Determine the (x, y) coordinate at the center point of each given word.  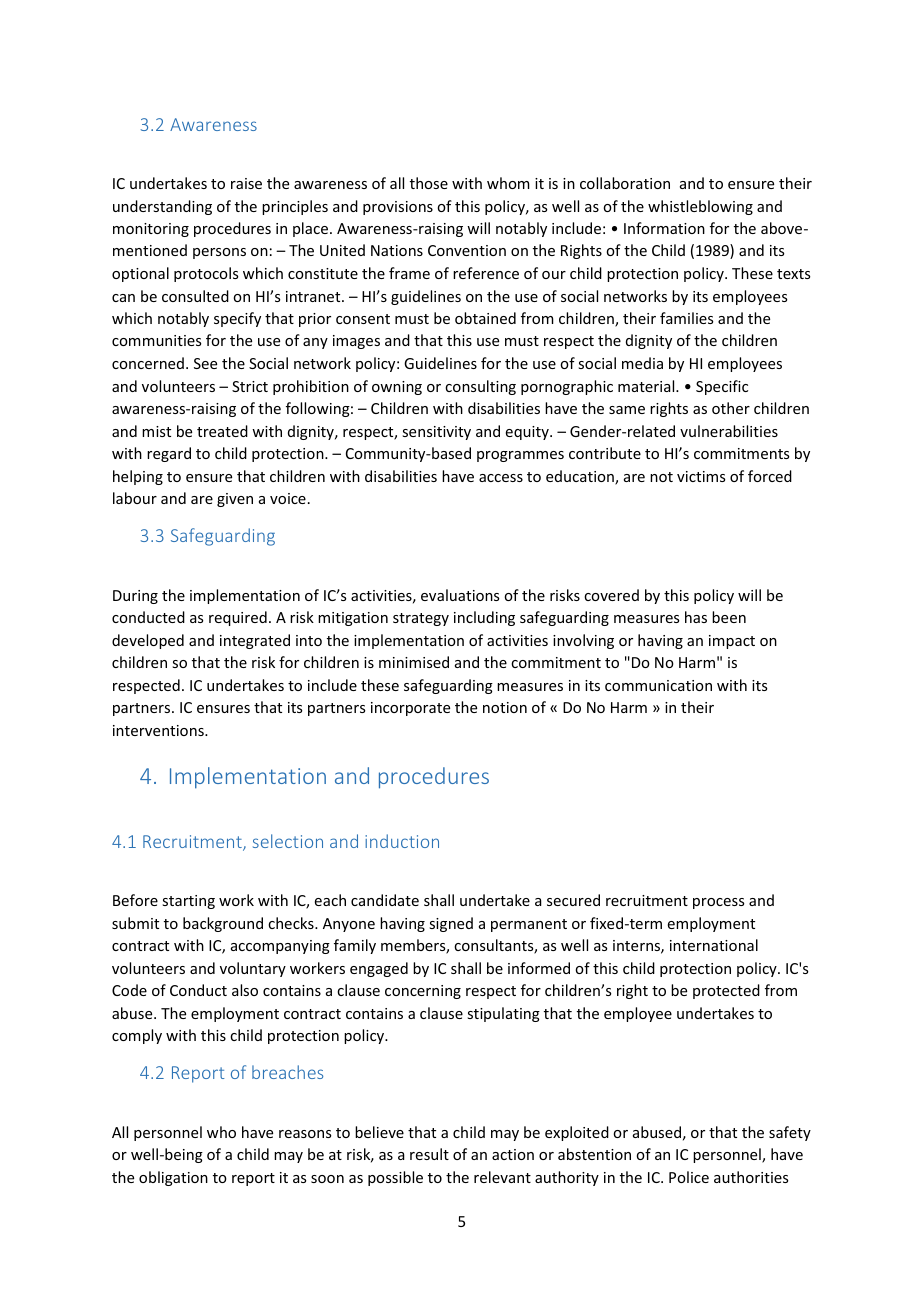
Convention (467, 250)
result (429, 1154)
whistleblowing (700, 207)
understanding (162, 207)
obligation (173, 1178)
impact (732, 642)
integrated (255, 641)
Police (689, 1177)
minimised (414, 662)
